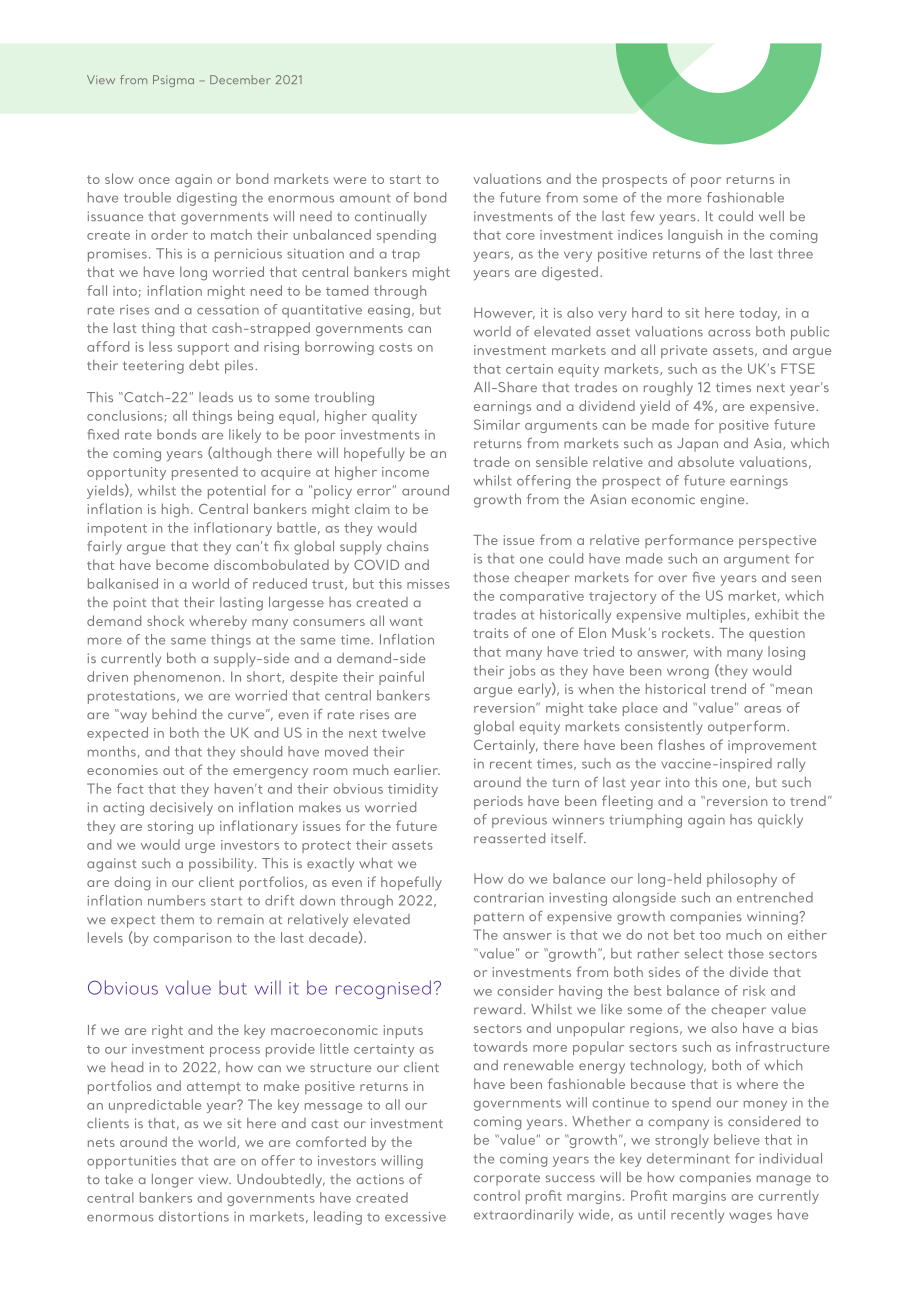  I want to click on well, so click(771, 216).
